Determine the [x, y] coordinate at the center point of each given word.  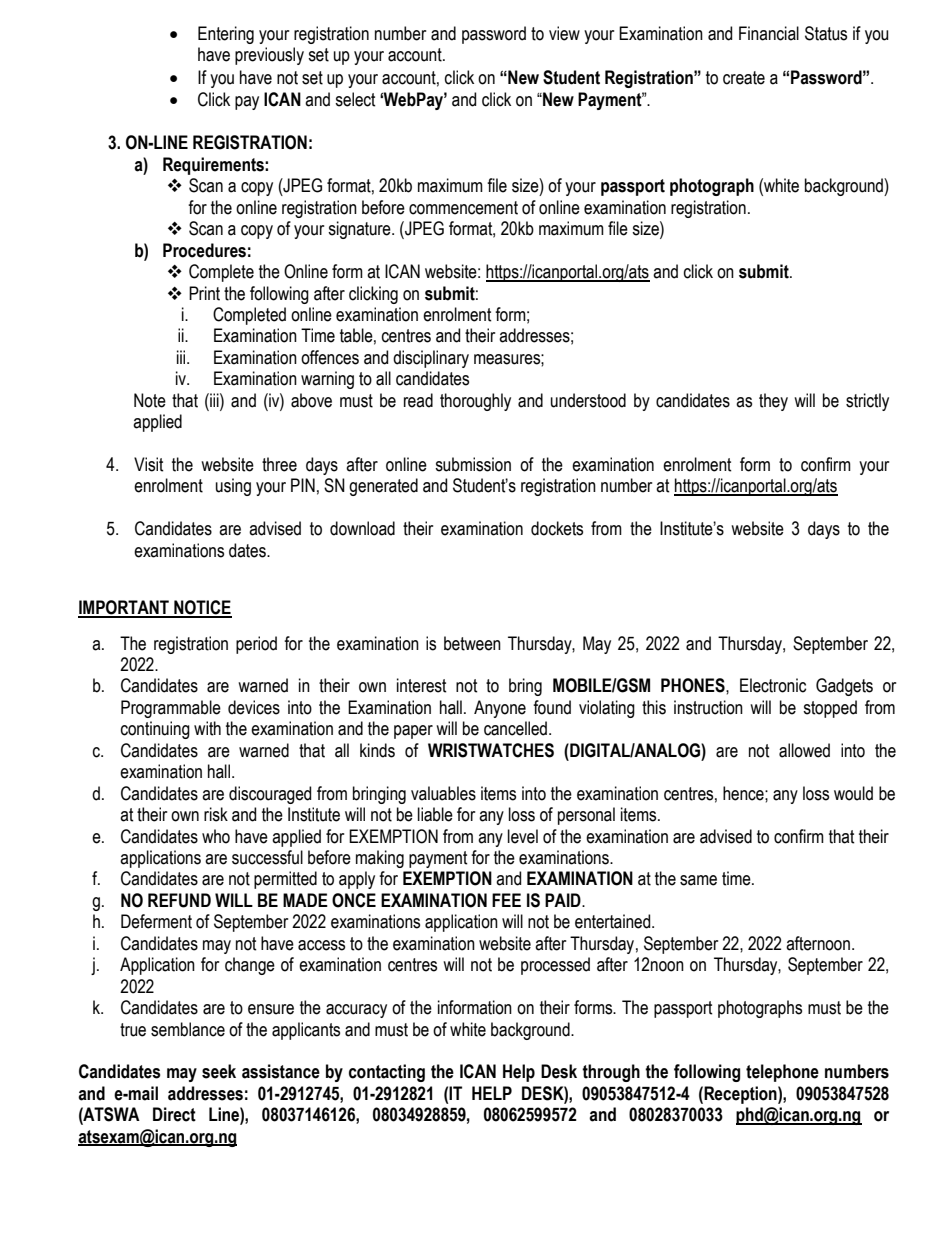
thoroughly [475, 402]
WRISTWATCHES [491, 750]
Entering [226, 35]
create [744, 78]
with [207, 728]
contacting [387, 1073]
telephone [782, 1073]
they [773, 402]
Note [150, 400]
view [564, 33]
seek [219, 1071]
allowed [804, 750]
